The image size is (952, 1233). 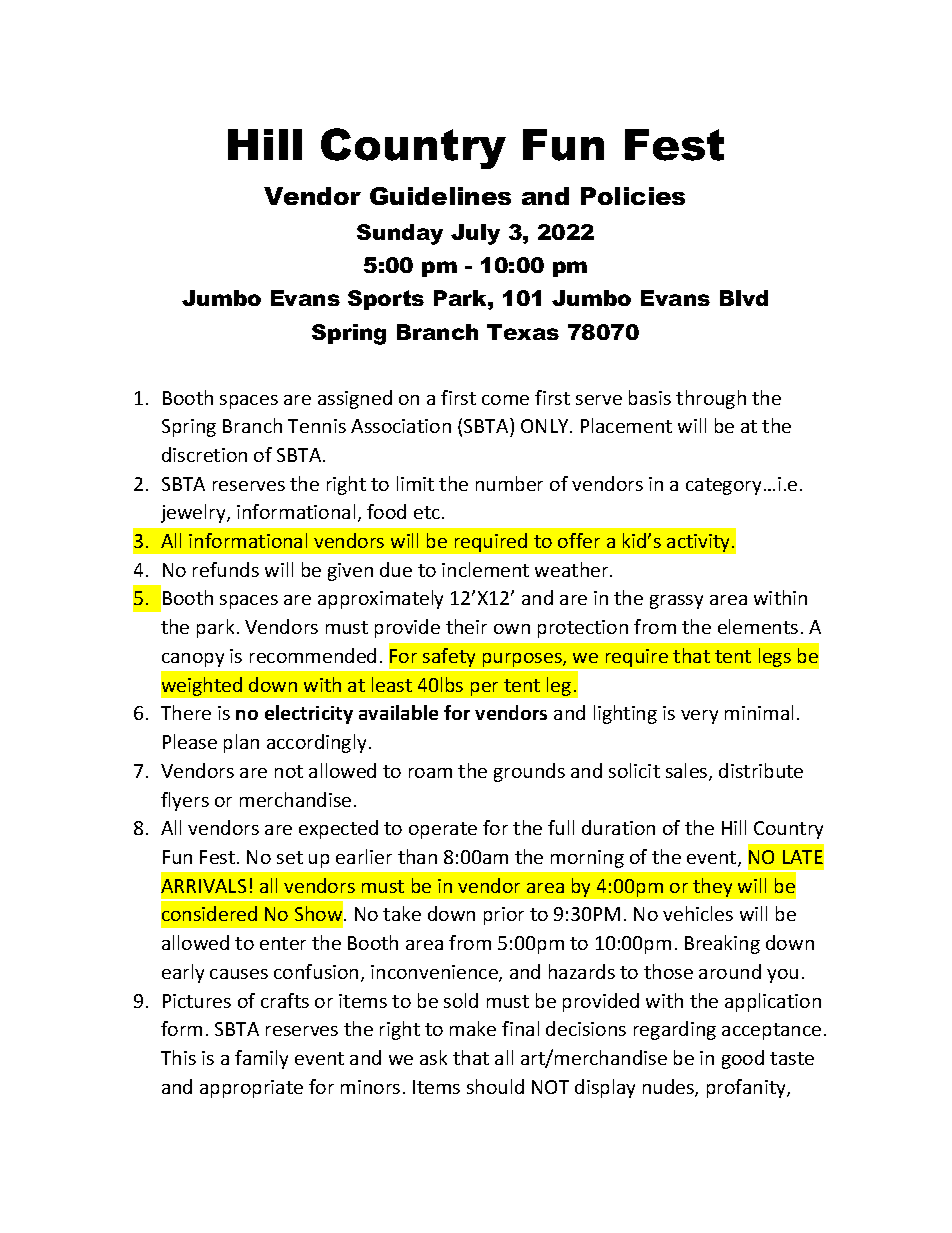 I want to click on family, so click(x=261, y=1059).
